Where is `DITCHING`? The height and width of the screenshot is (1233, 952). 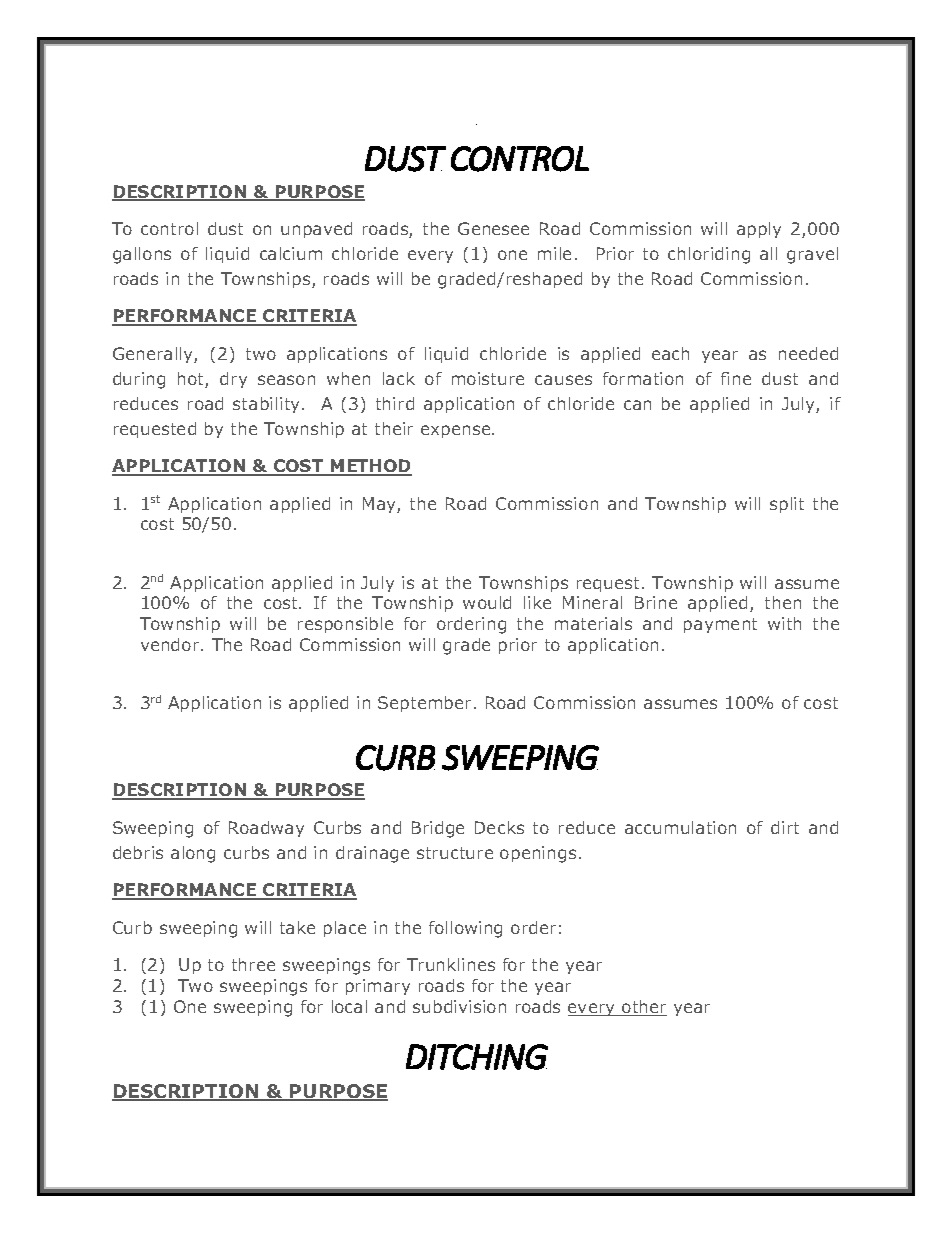 DITCHING is located at coordinates (477, 1057).
